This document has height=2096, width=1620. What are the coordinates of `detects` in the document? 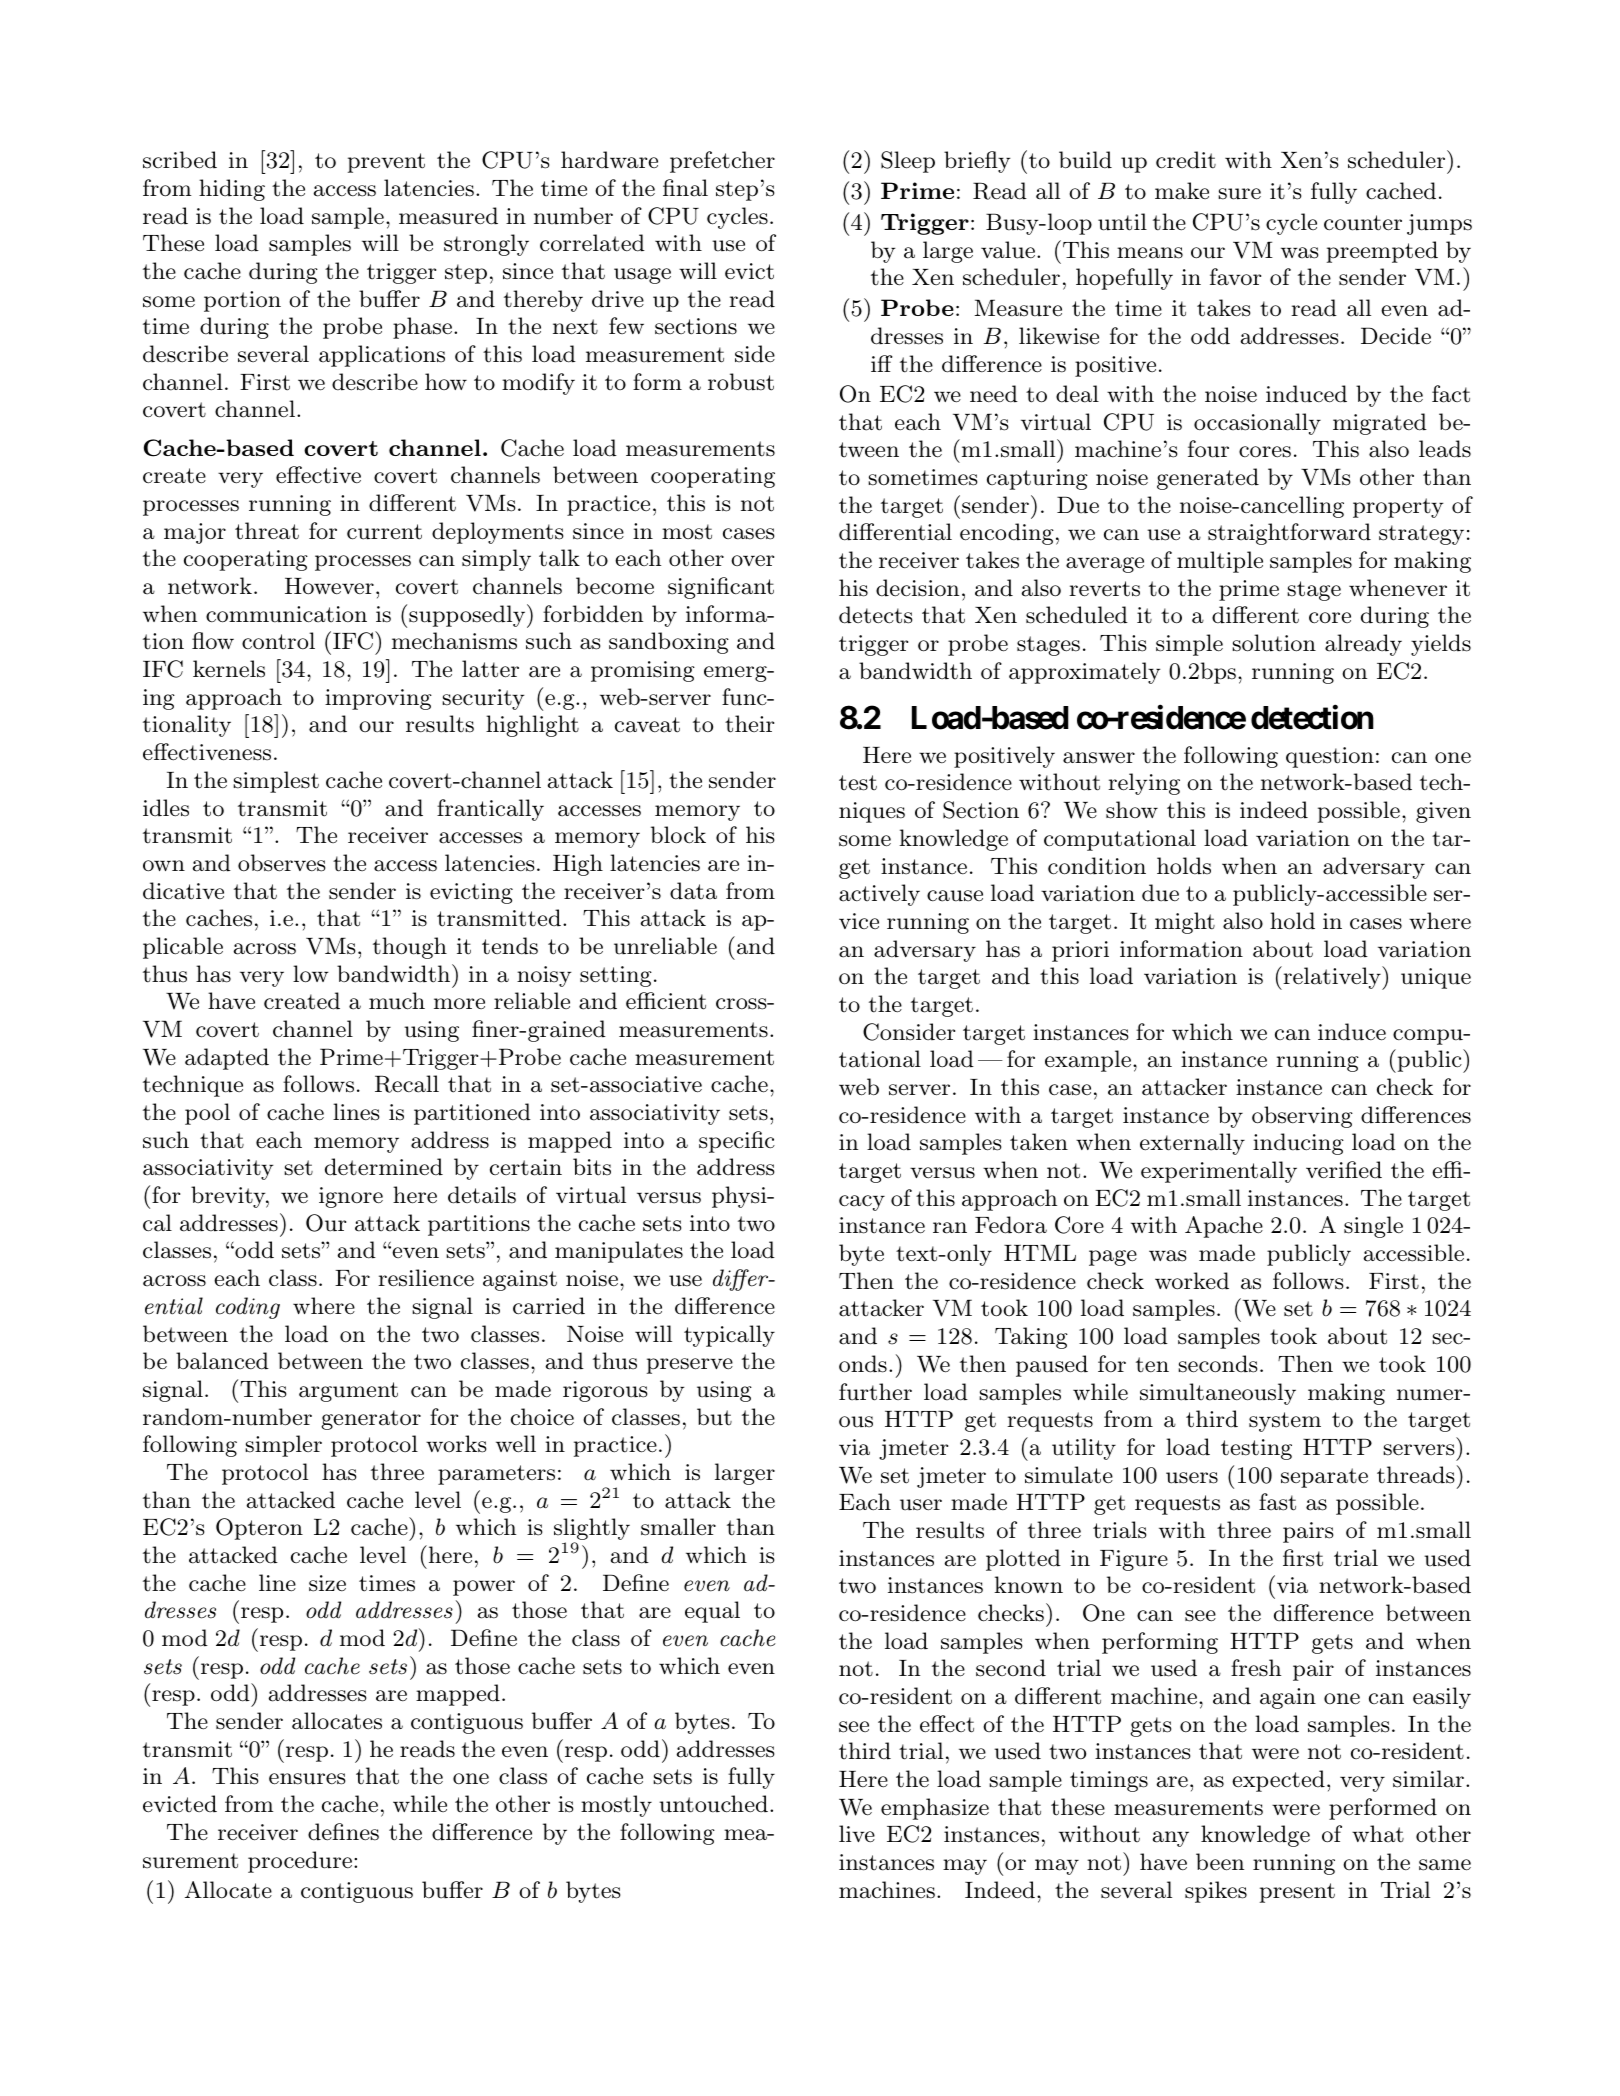 It's located at (875, 615).
